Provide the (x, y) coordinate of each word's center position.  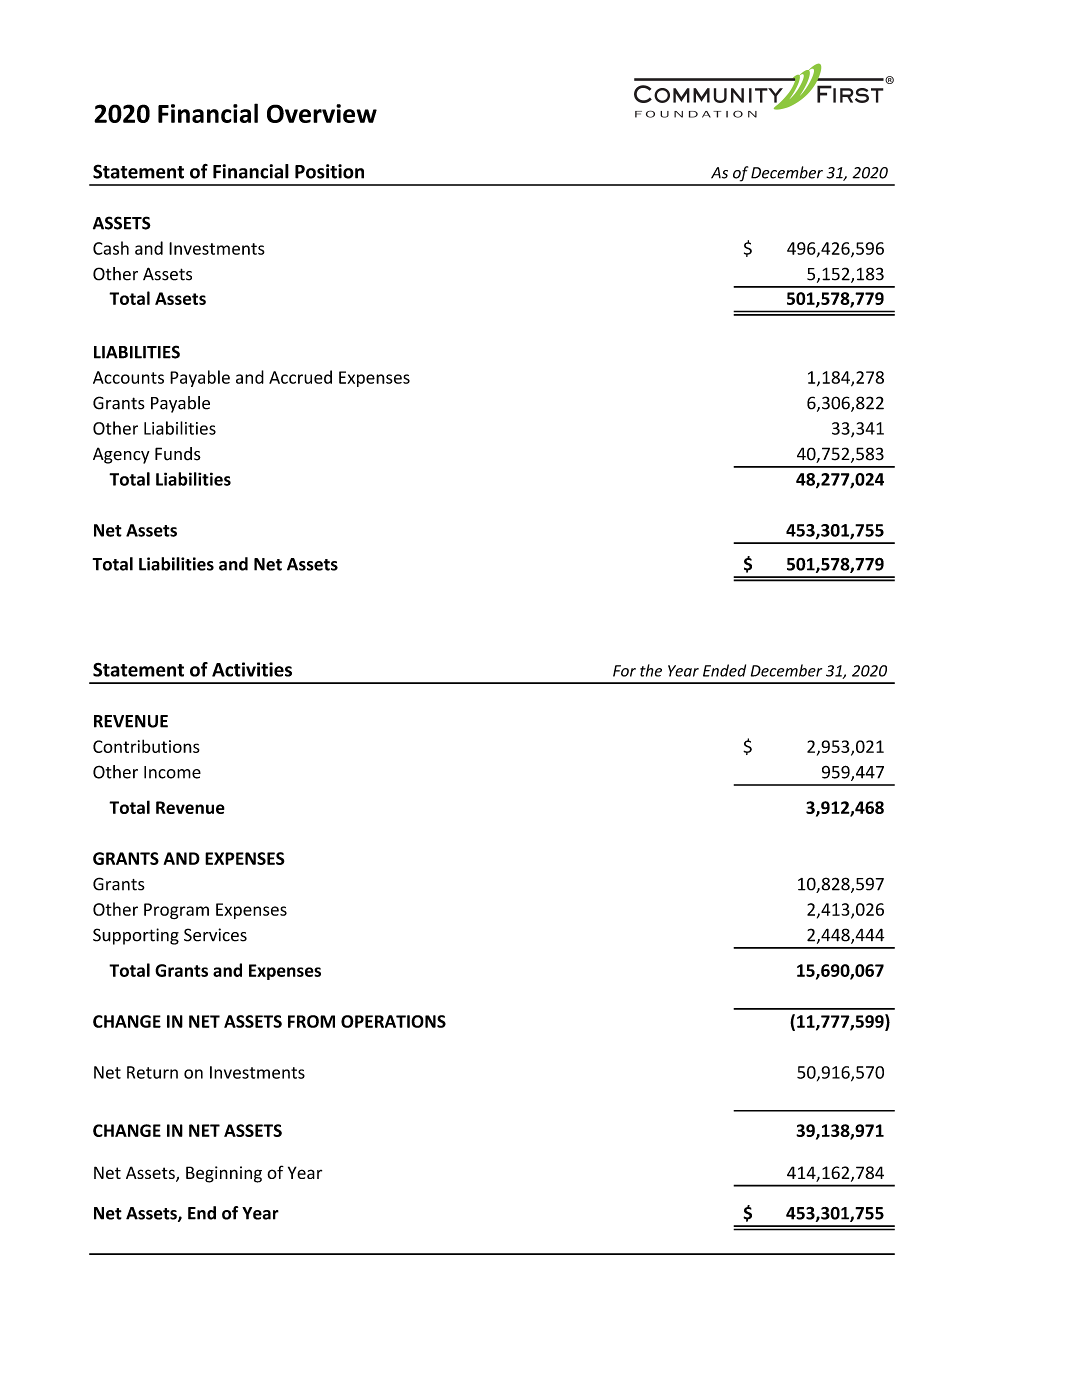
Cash (111, 248)
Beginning (224, 1174)
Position (329, 171)
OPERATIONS (393, 1021)
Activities (252, 669)
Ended (724, 670)
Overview (322, 113)
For (624, 671)
